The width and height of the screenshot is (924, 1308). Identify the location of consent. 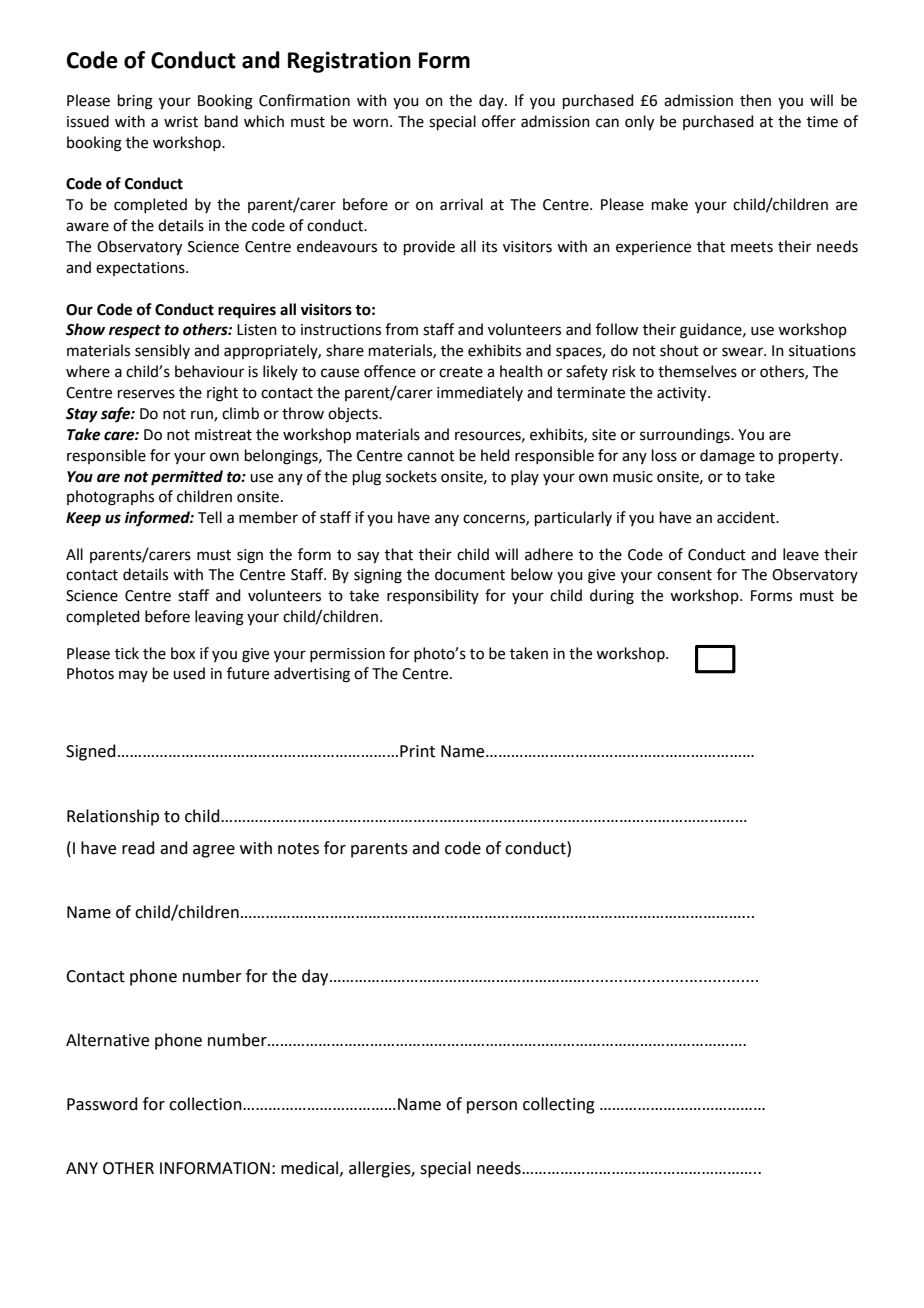
(684, 575).
